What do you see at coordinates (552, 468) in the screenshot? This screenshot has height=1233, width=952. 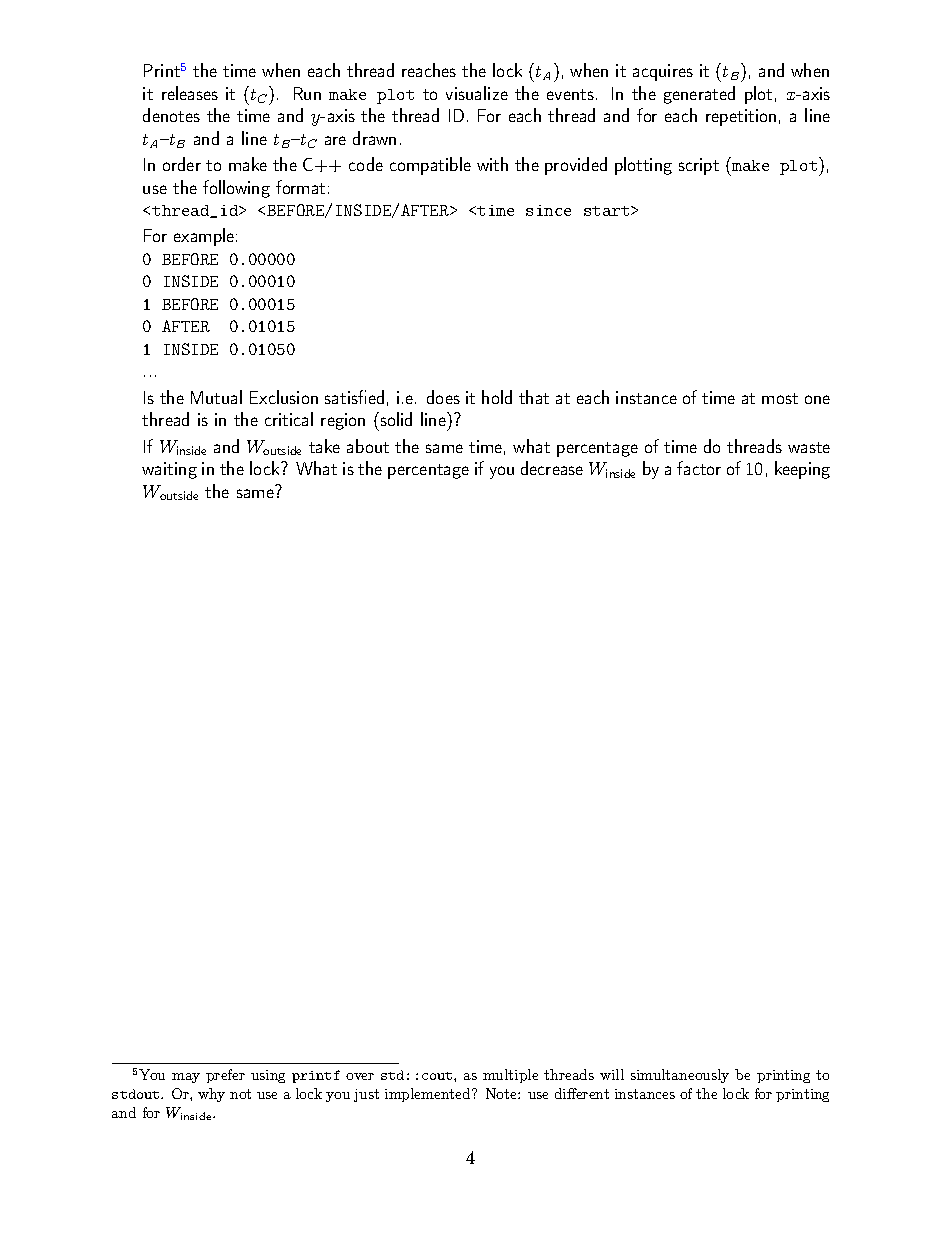 I see `decrease` at bounding box center [552, 468].
